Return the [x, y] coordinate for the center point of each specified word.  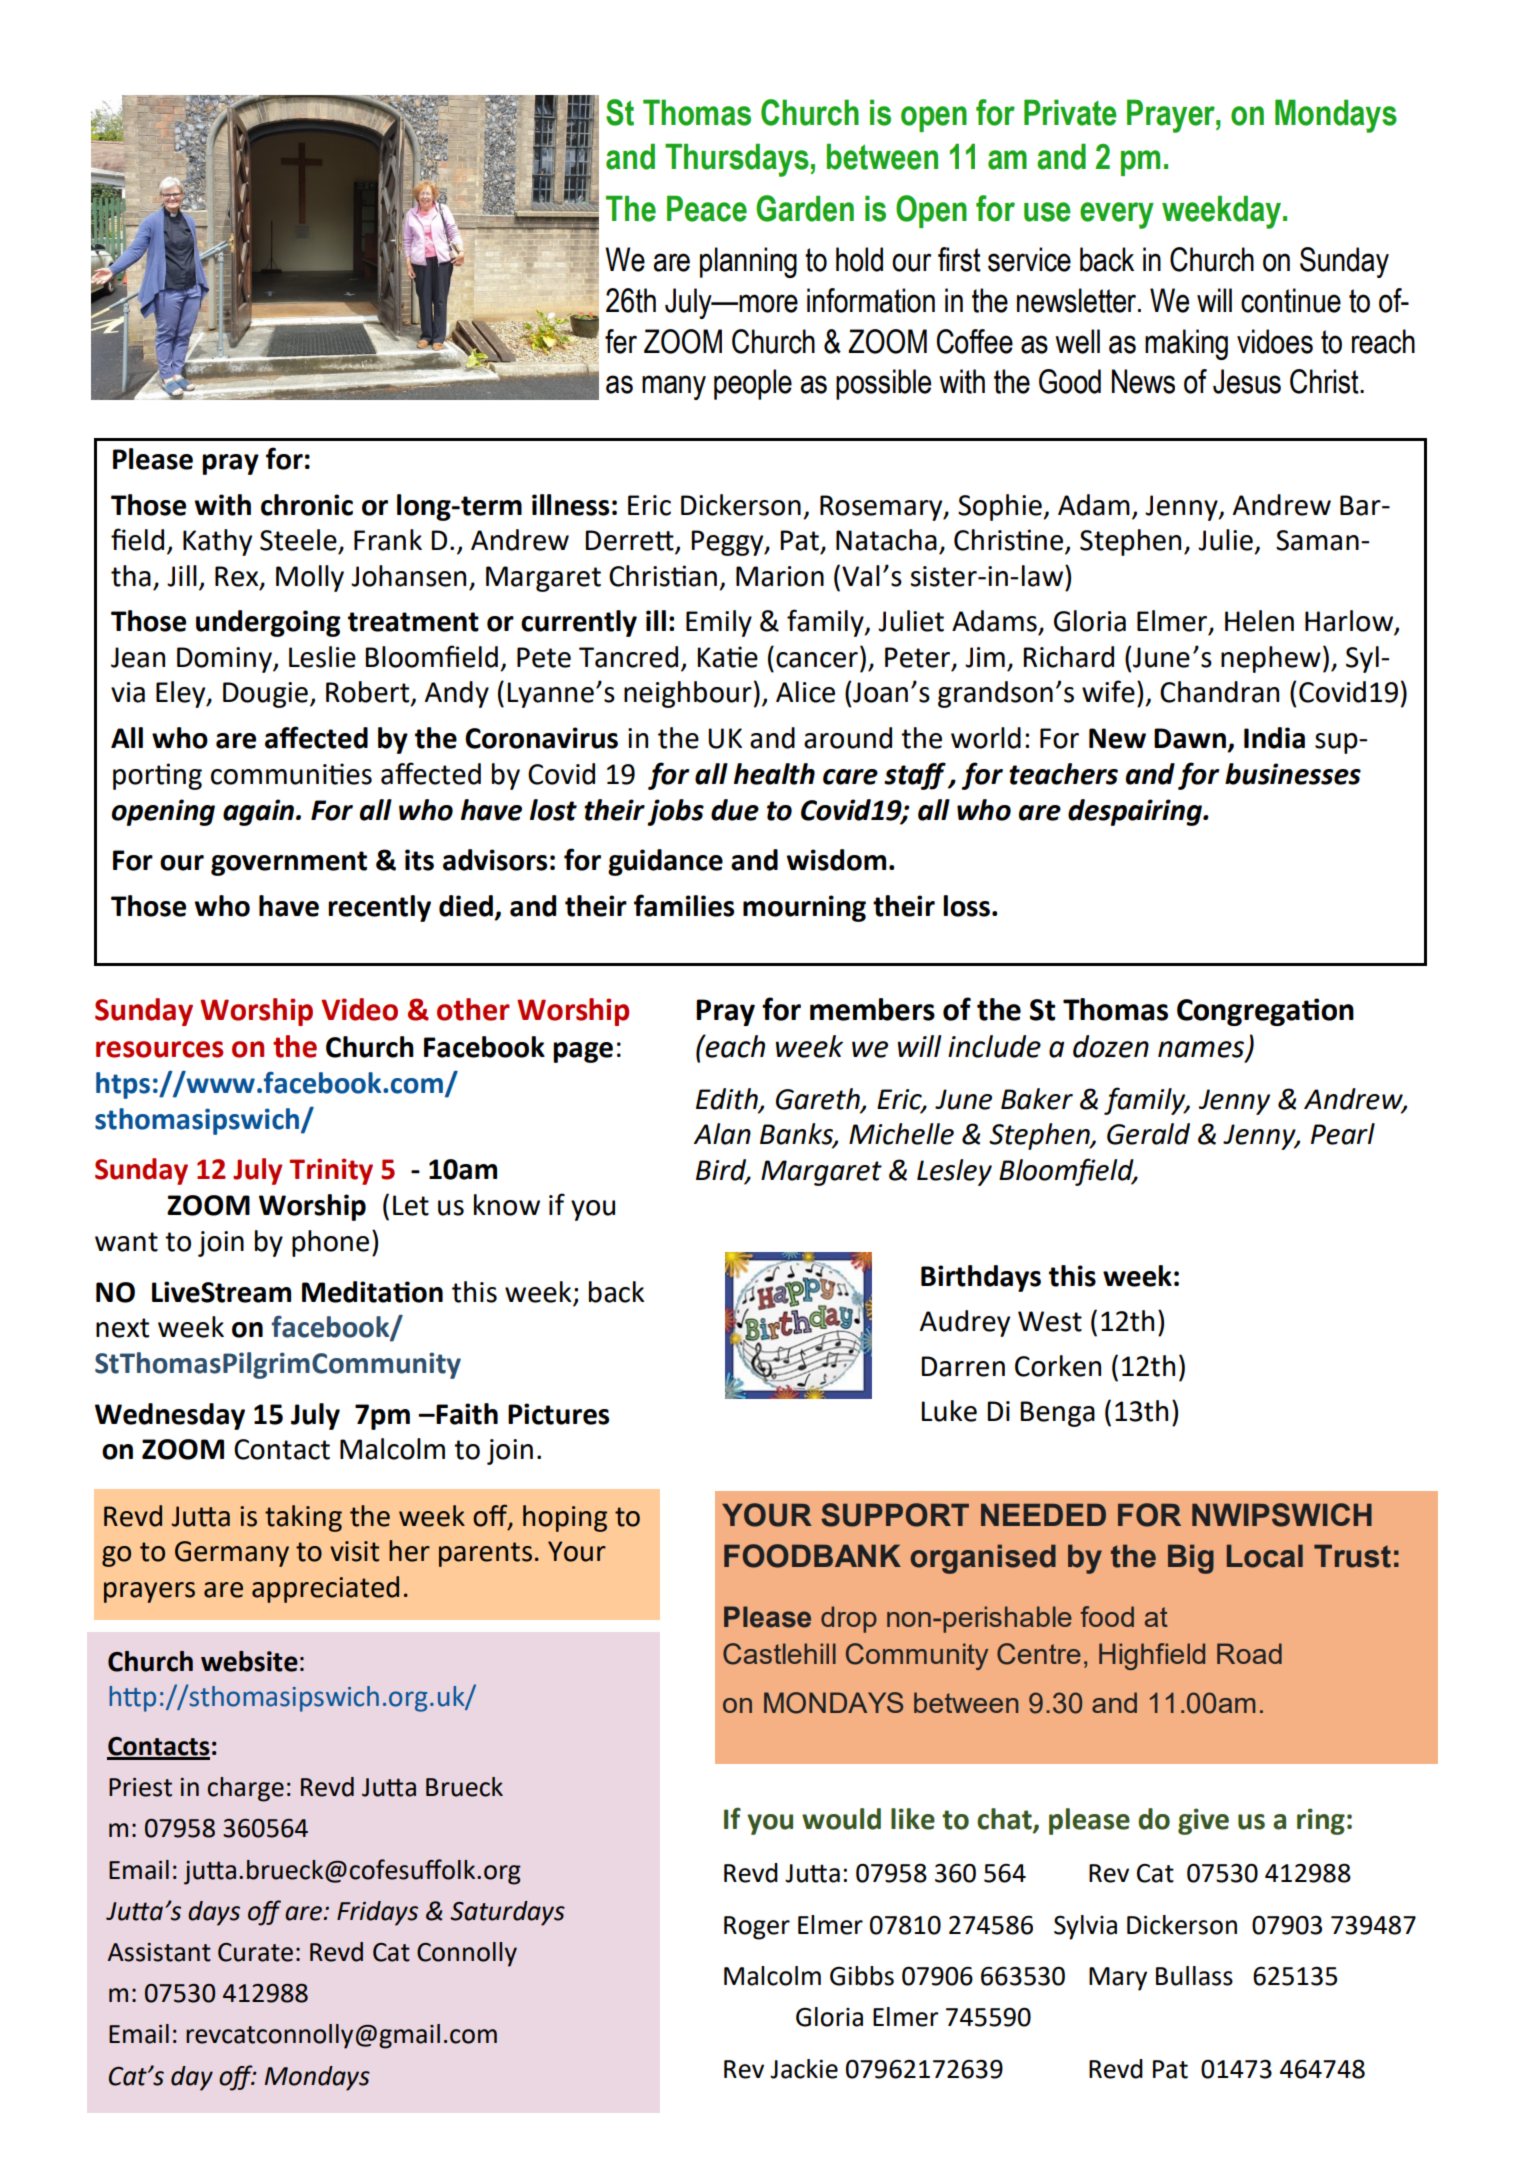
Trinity [331, 1171]
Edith [728, 1099]
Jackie [804, 2069]
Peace [707, 209]
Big [1191, 1559]
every [1117, 215]
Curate [255, 1952]
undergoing [268, 623]
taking [303, 1518]
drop [849, 1619]
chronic [307, 505]
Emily [719, 623]
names [1202, 1050]
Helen [1259, 621]
